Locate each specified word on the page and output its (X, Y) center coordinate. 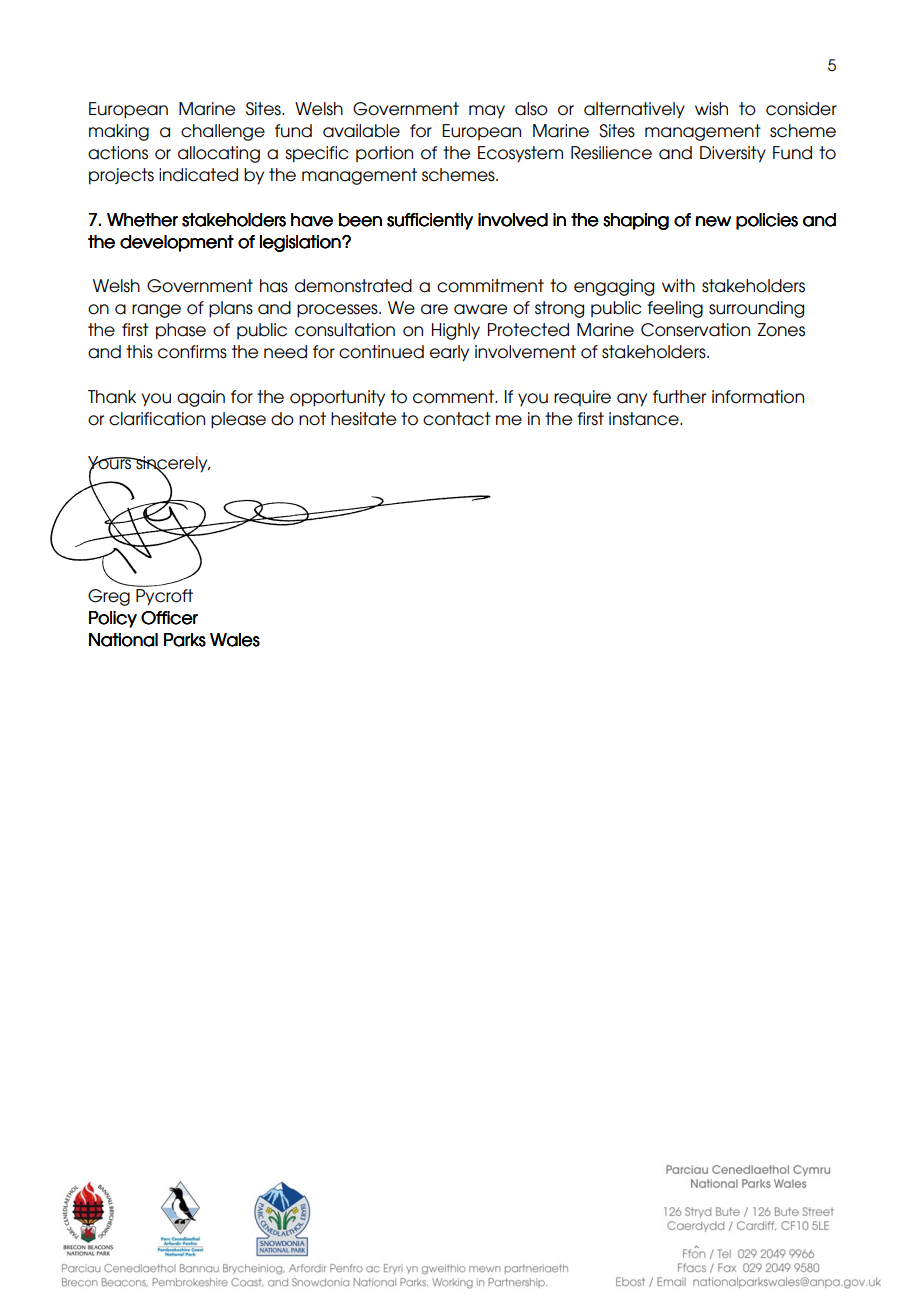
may (487, 111)
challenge (223, 132)
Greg (109, 597)
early (449, 353)
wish (711, 109)
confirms (192, 352)
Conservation (695, 330)
